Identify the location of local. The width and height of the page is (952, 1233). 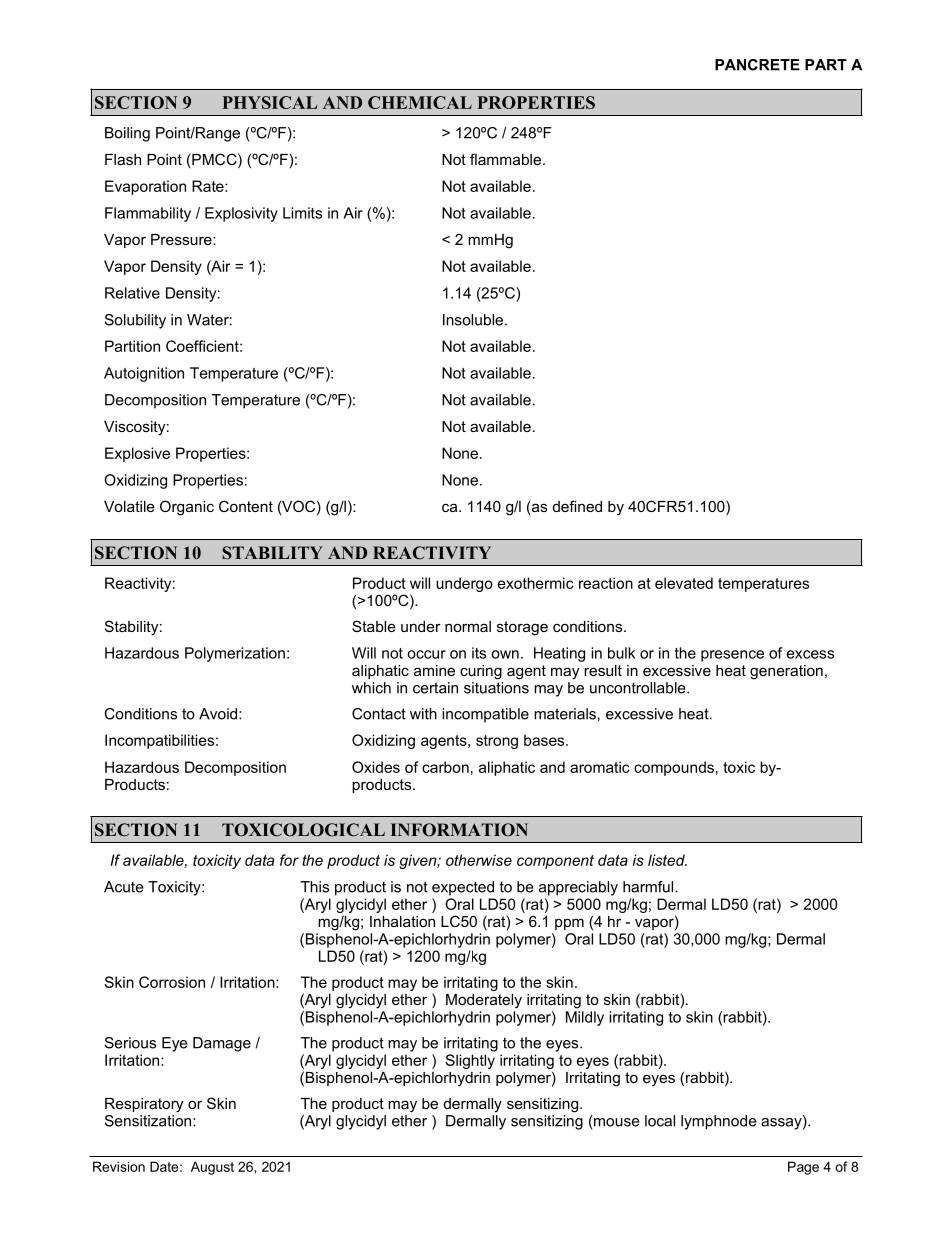
(660, 1121).
